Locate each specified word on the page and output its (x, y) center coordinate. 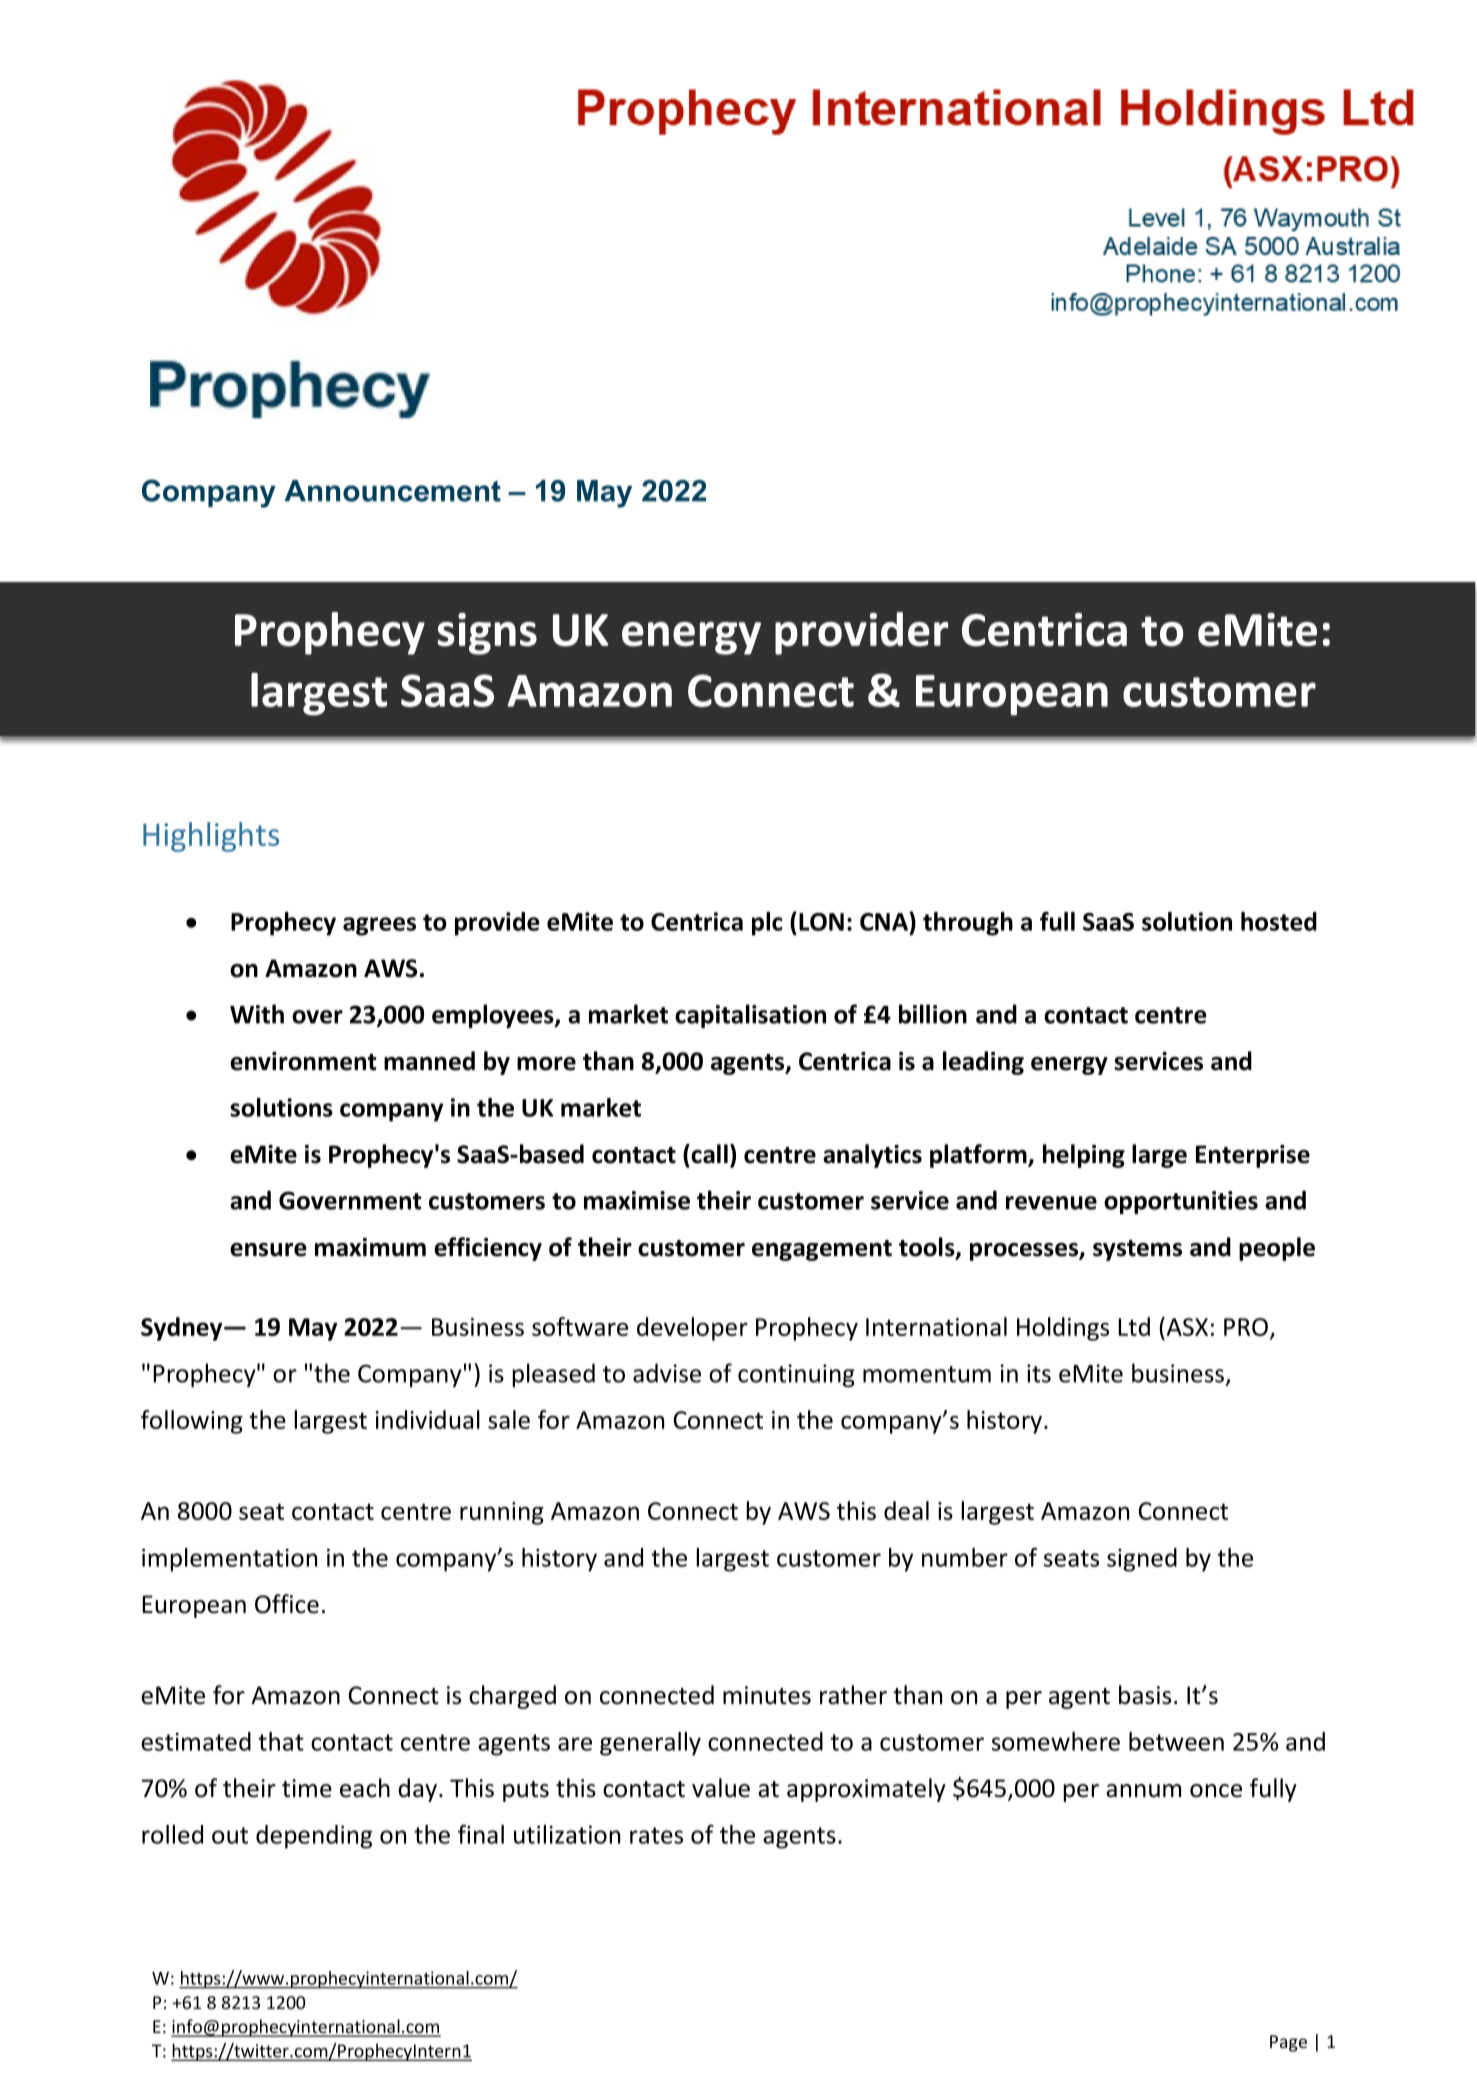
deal (906, 1510)
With (257, 1014)
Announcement (393, 491)
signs (487, 634)
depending (314, 1837)
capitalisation (750, 1016)
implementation (229, 1560)
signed (1142, 1560)
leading (983, 1063)
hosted (1279, 921)
